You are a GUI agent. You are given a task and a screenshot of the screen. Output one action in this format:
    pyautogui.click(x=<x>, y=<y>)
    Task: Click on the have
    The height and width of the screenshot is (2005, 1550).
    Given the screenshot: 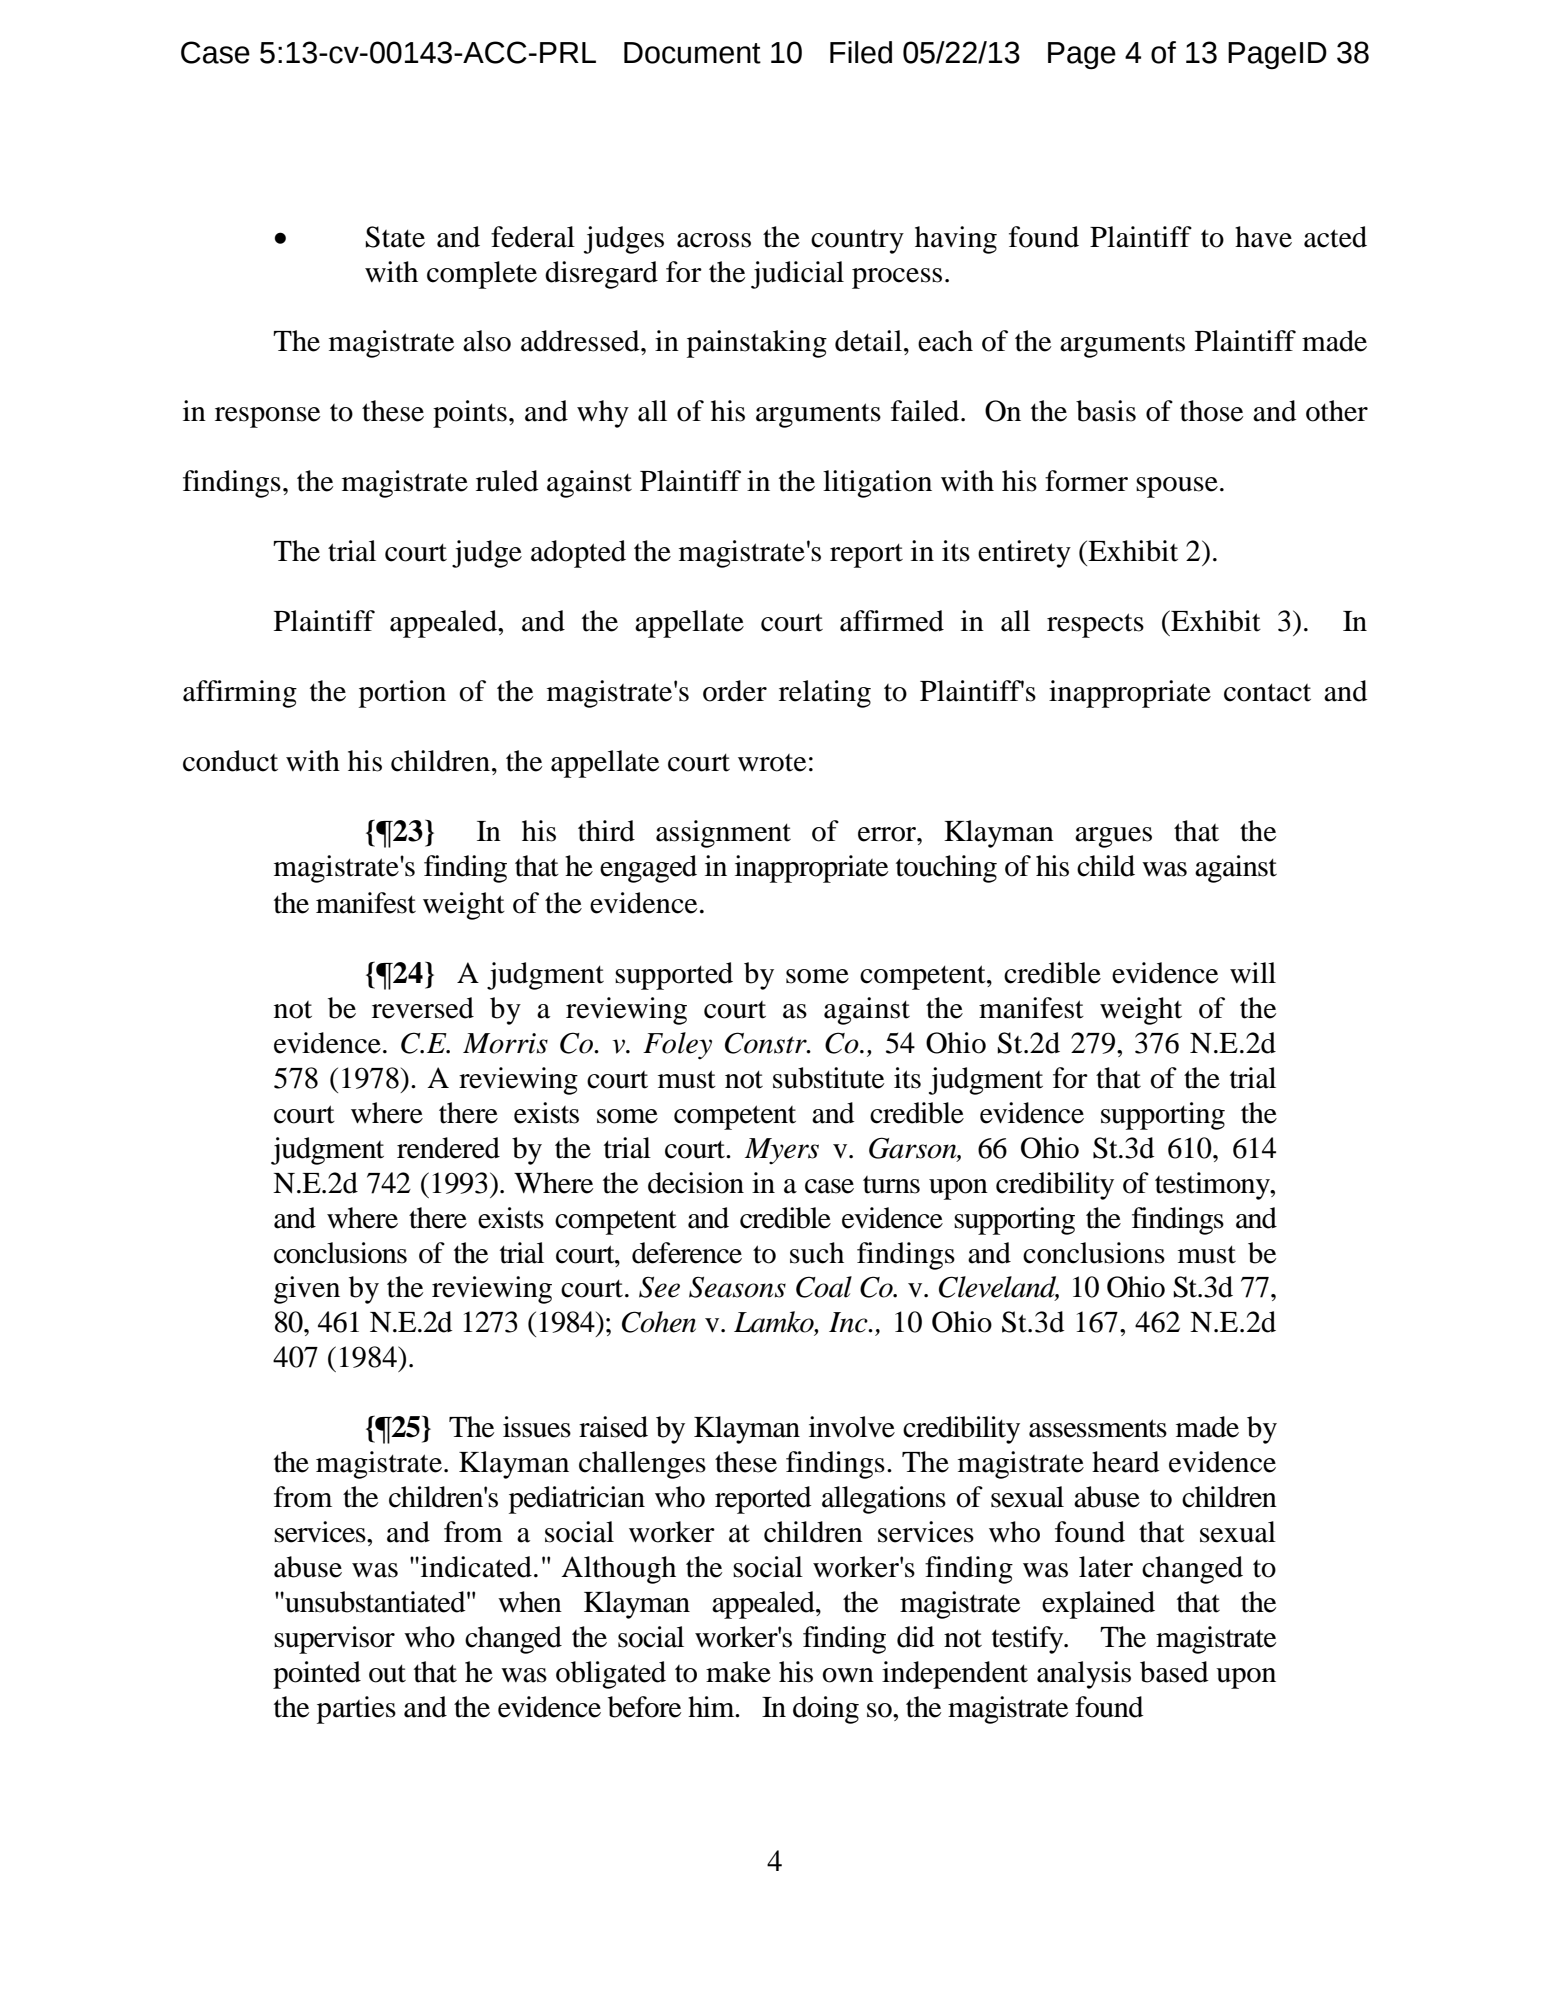 What is the action you would take?
    pyautogui.click(x=1263, y=237)
